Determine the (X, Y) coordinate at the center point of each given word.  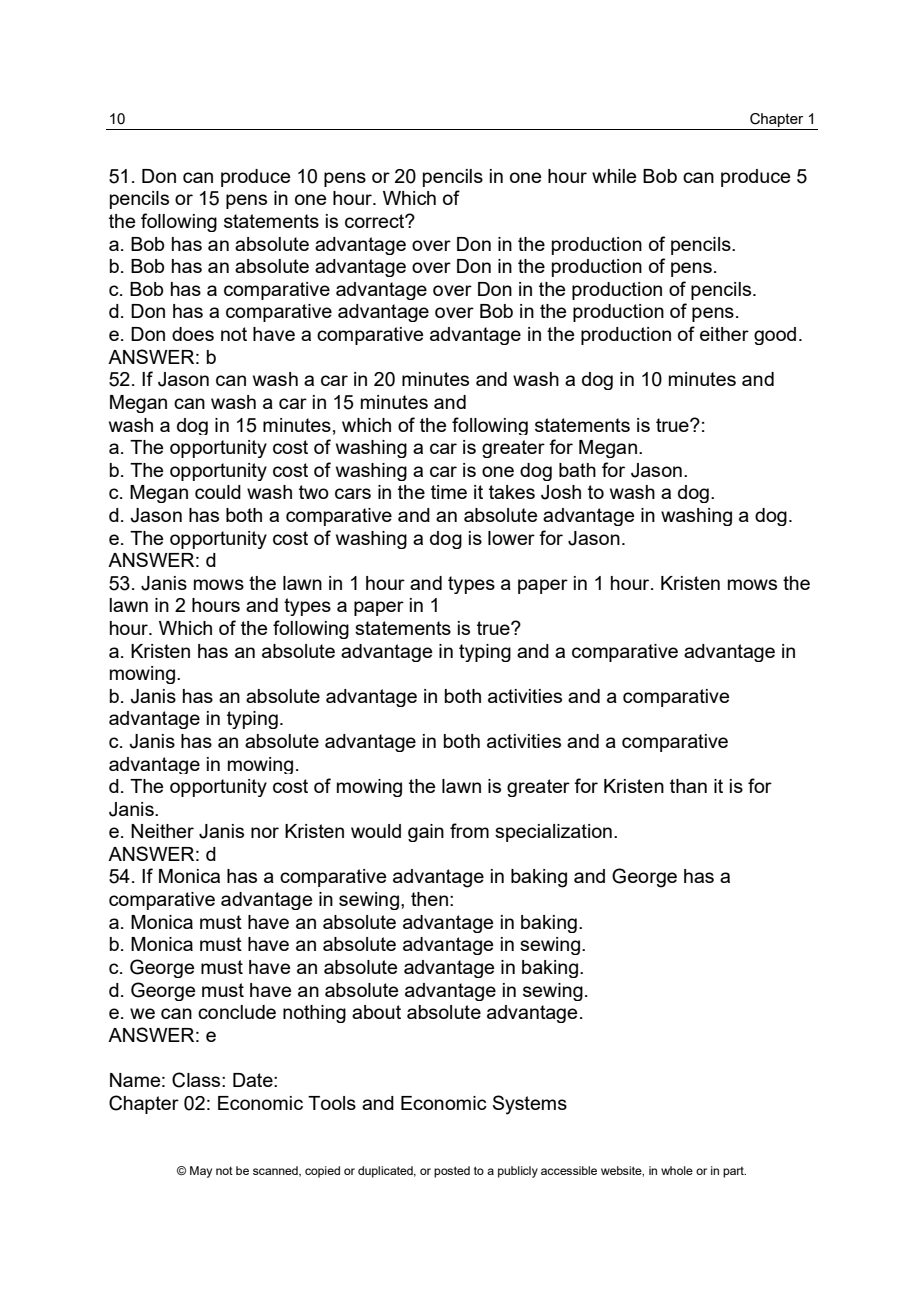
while (614, 176)
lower (511, 538)
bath (577, 470)
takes (512, 492)
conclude (237, 1012)
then (429, 899)
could (218, 492)
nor (265, 832)
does (193, 334)
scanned (276, 1171)
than (688, 786)
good (775, 336)
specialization (553, 833)
